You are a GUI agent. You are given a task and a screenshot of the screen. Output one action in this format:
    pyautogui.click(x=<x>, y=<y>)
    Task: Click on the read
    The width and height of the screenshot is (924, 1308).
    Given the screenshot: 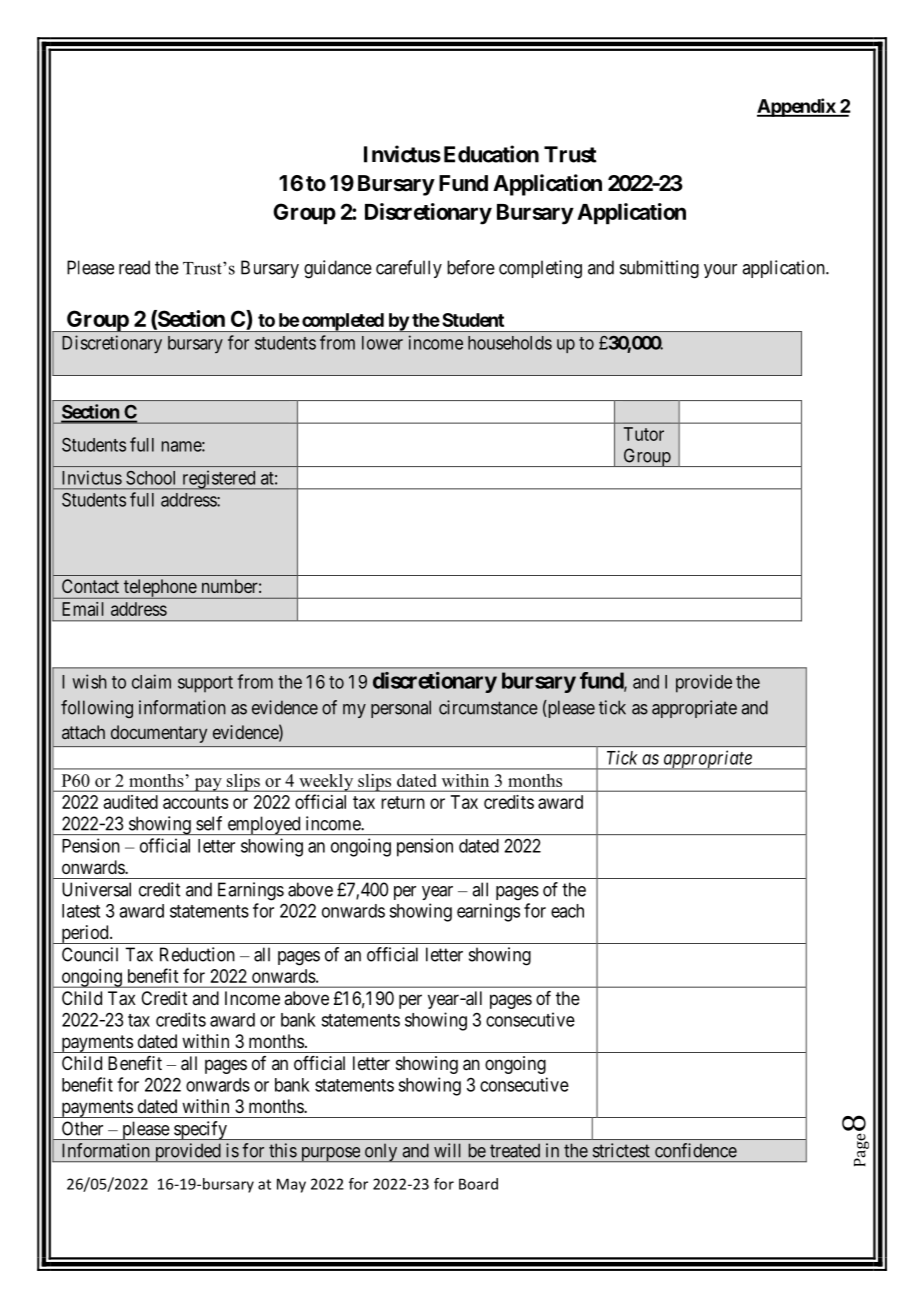 What is the action you would take?
    pyautogui.click(x=134, y=267)
